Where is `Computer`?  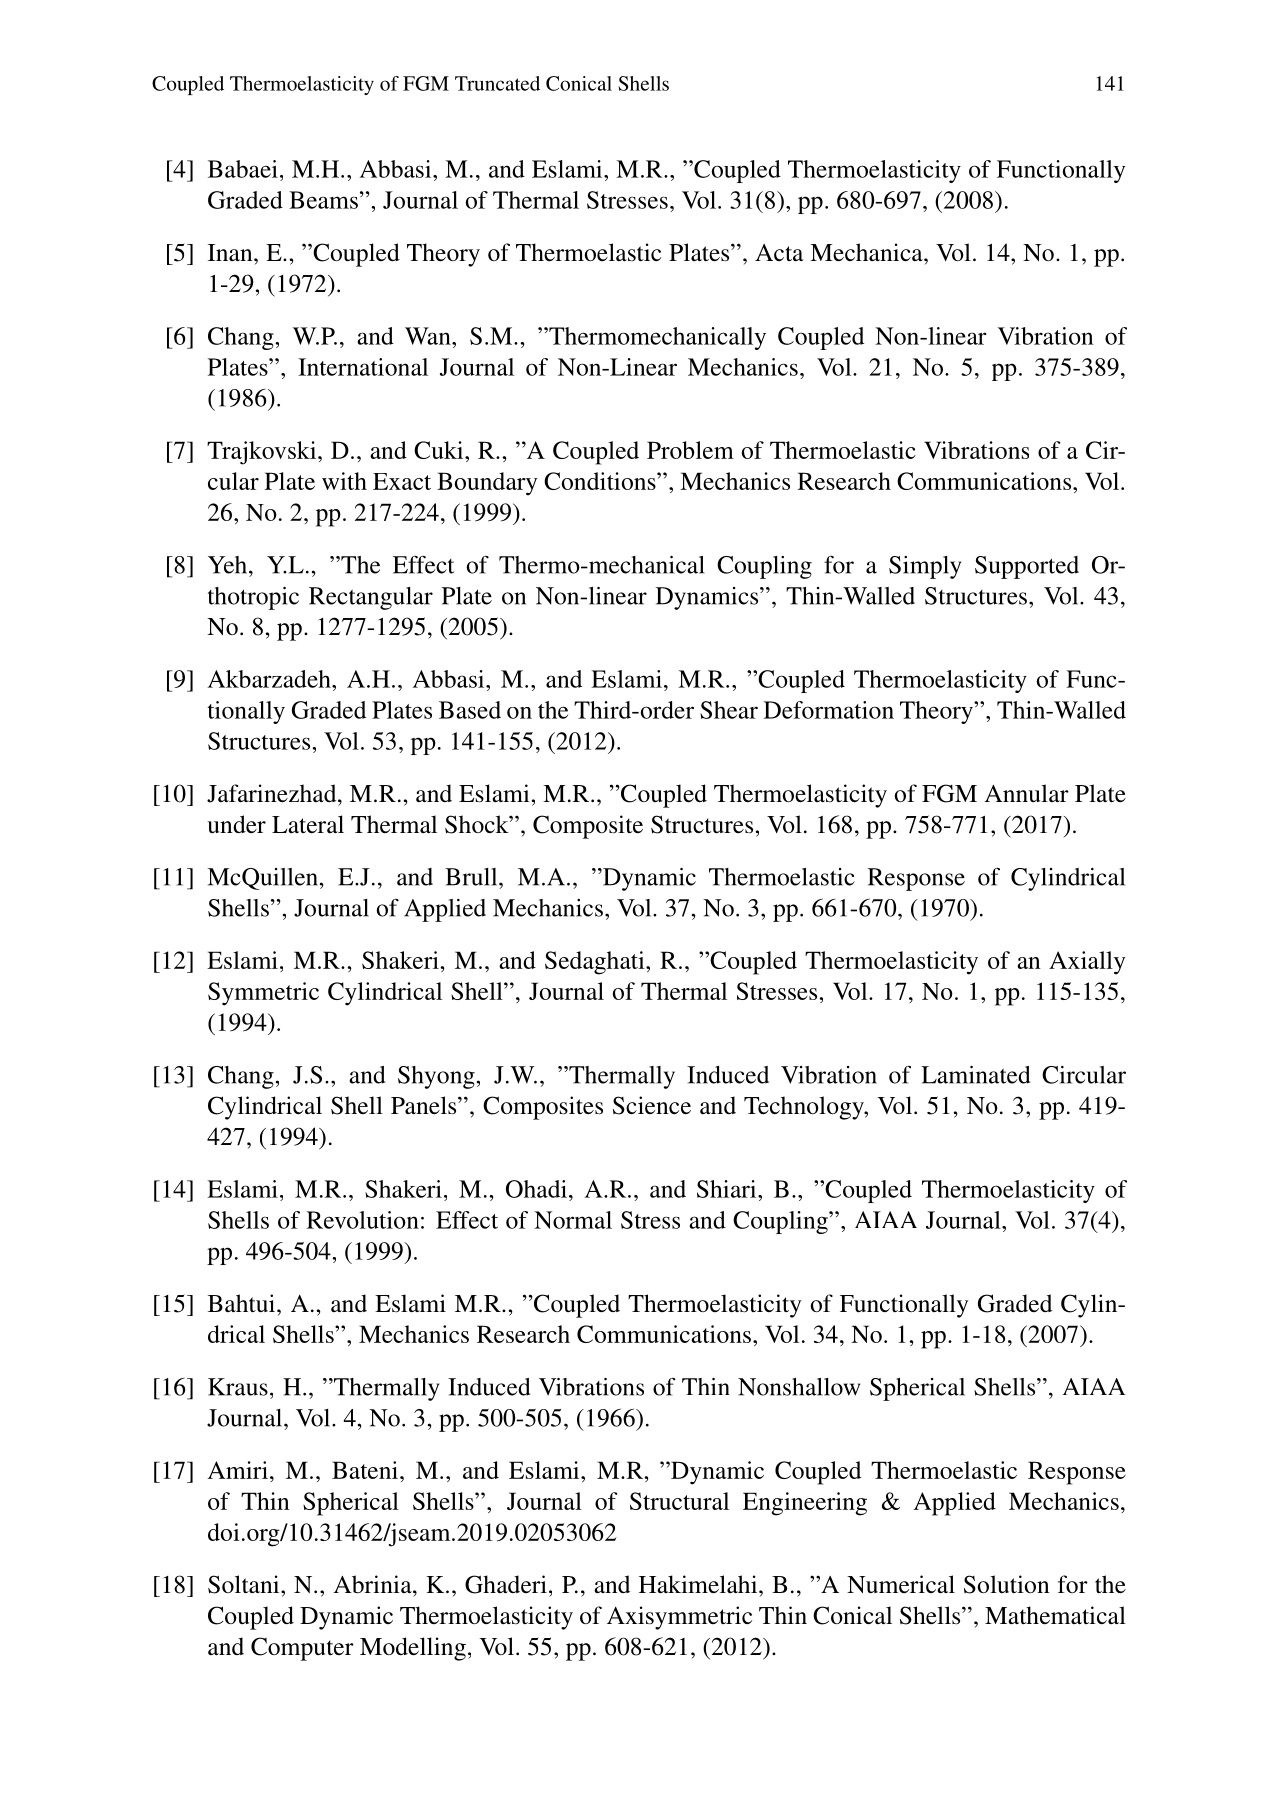
Computer is located at coordinates (302, 1649).
